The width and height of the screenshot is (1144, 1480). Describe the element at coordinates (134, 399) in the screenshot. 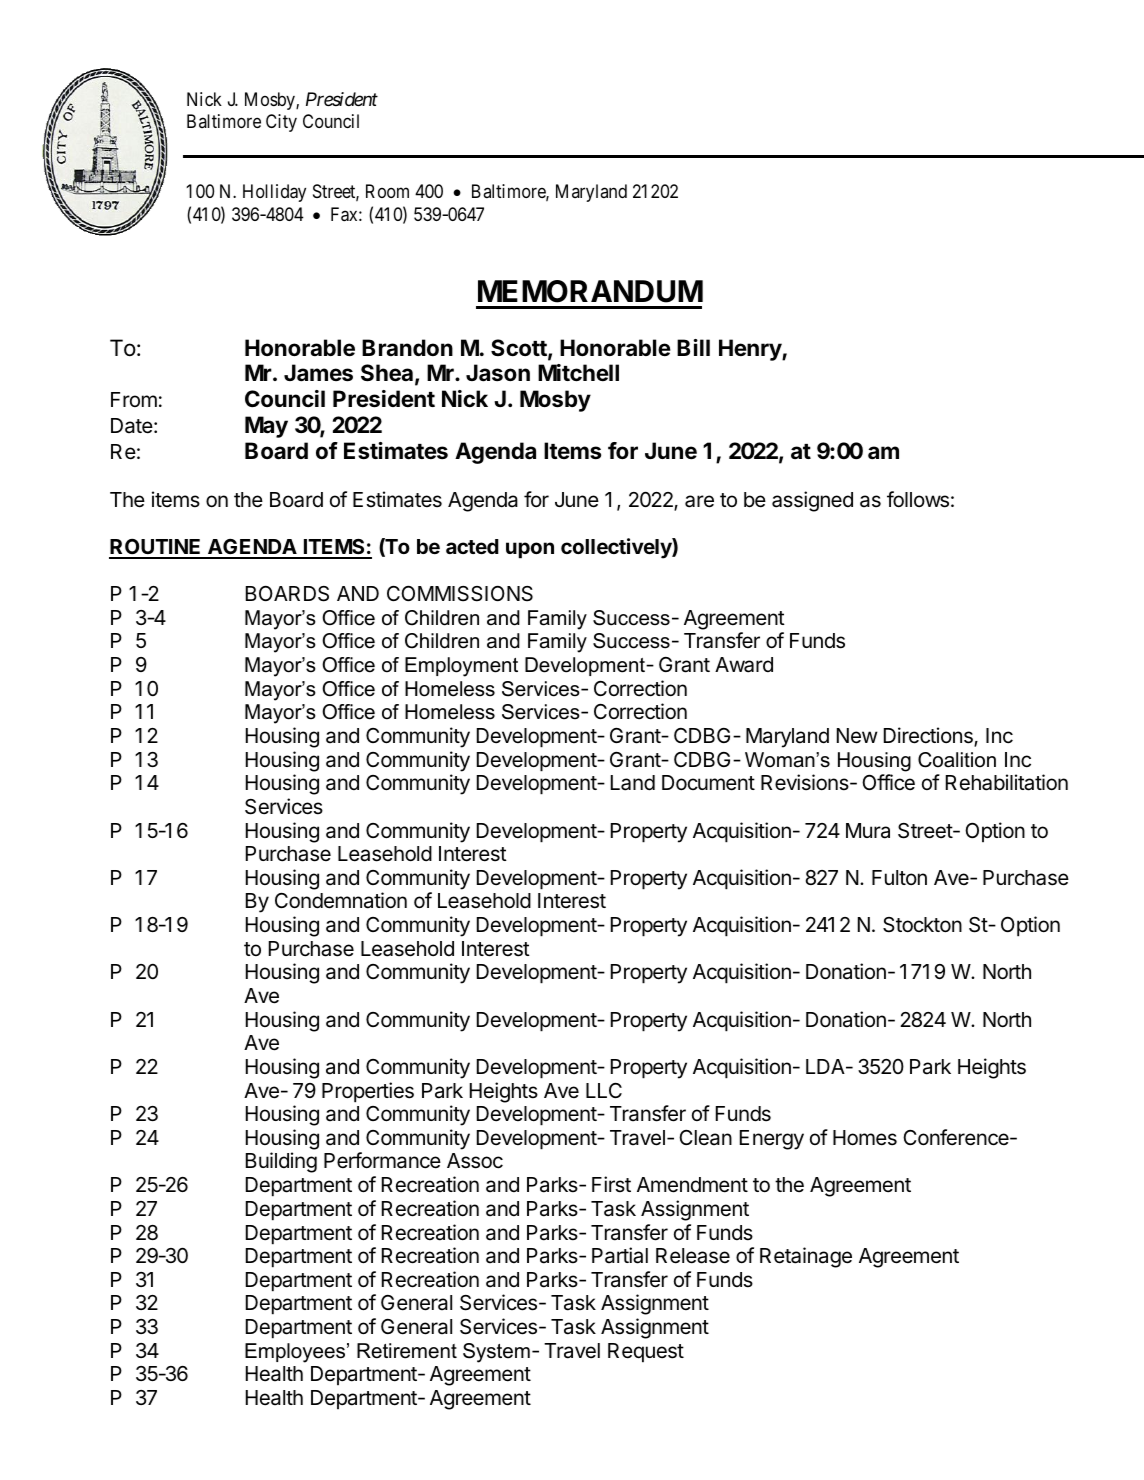

I see `From` at that location.
